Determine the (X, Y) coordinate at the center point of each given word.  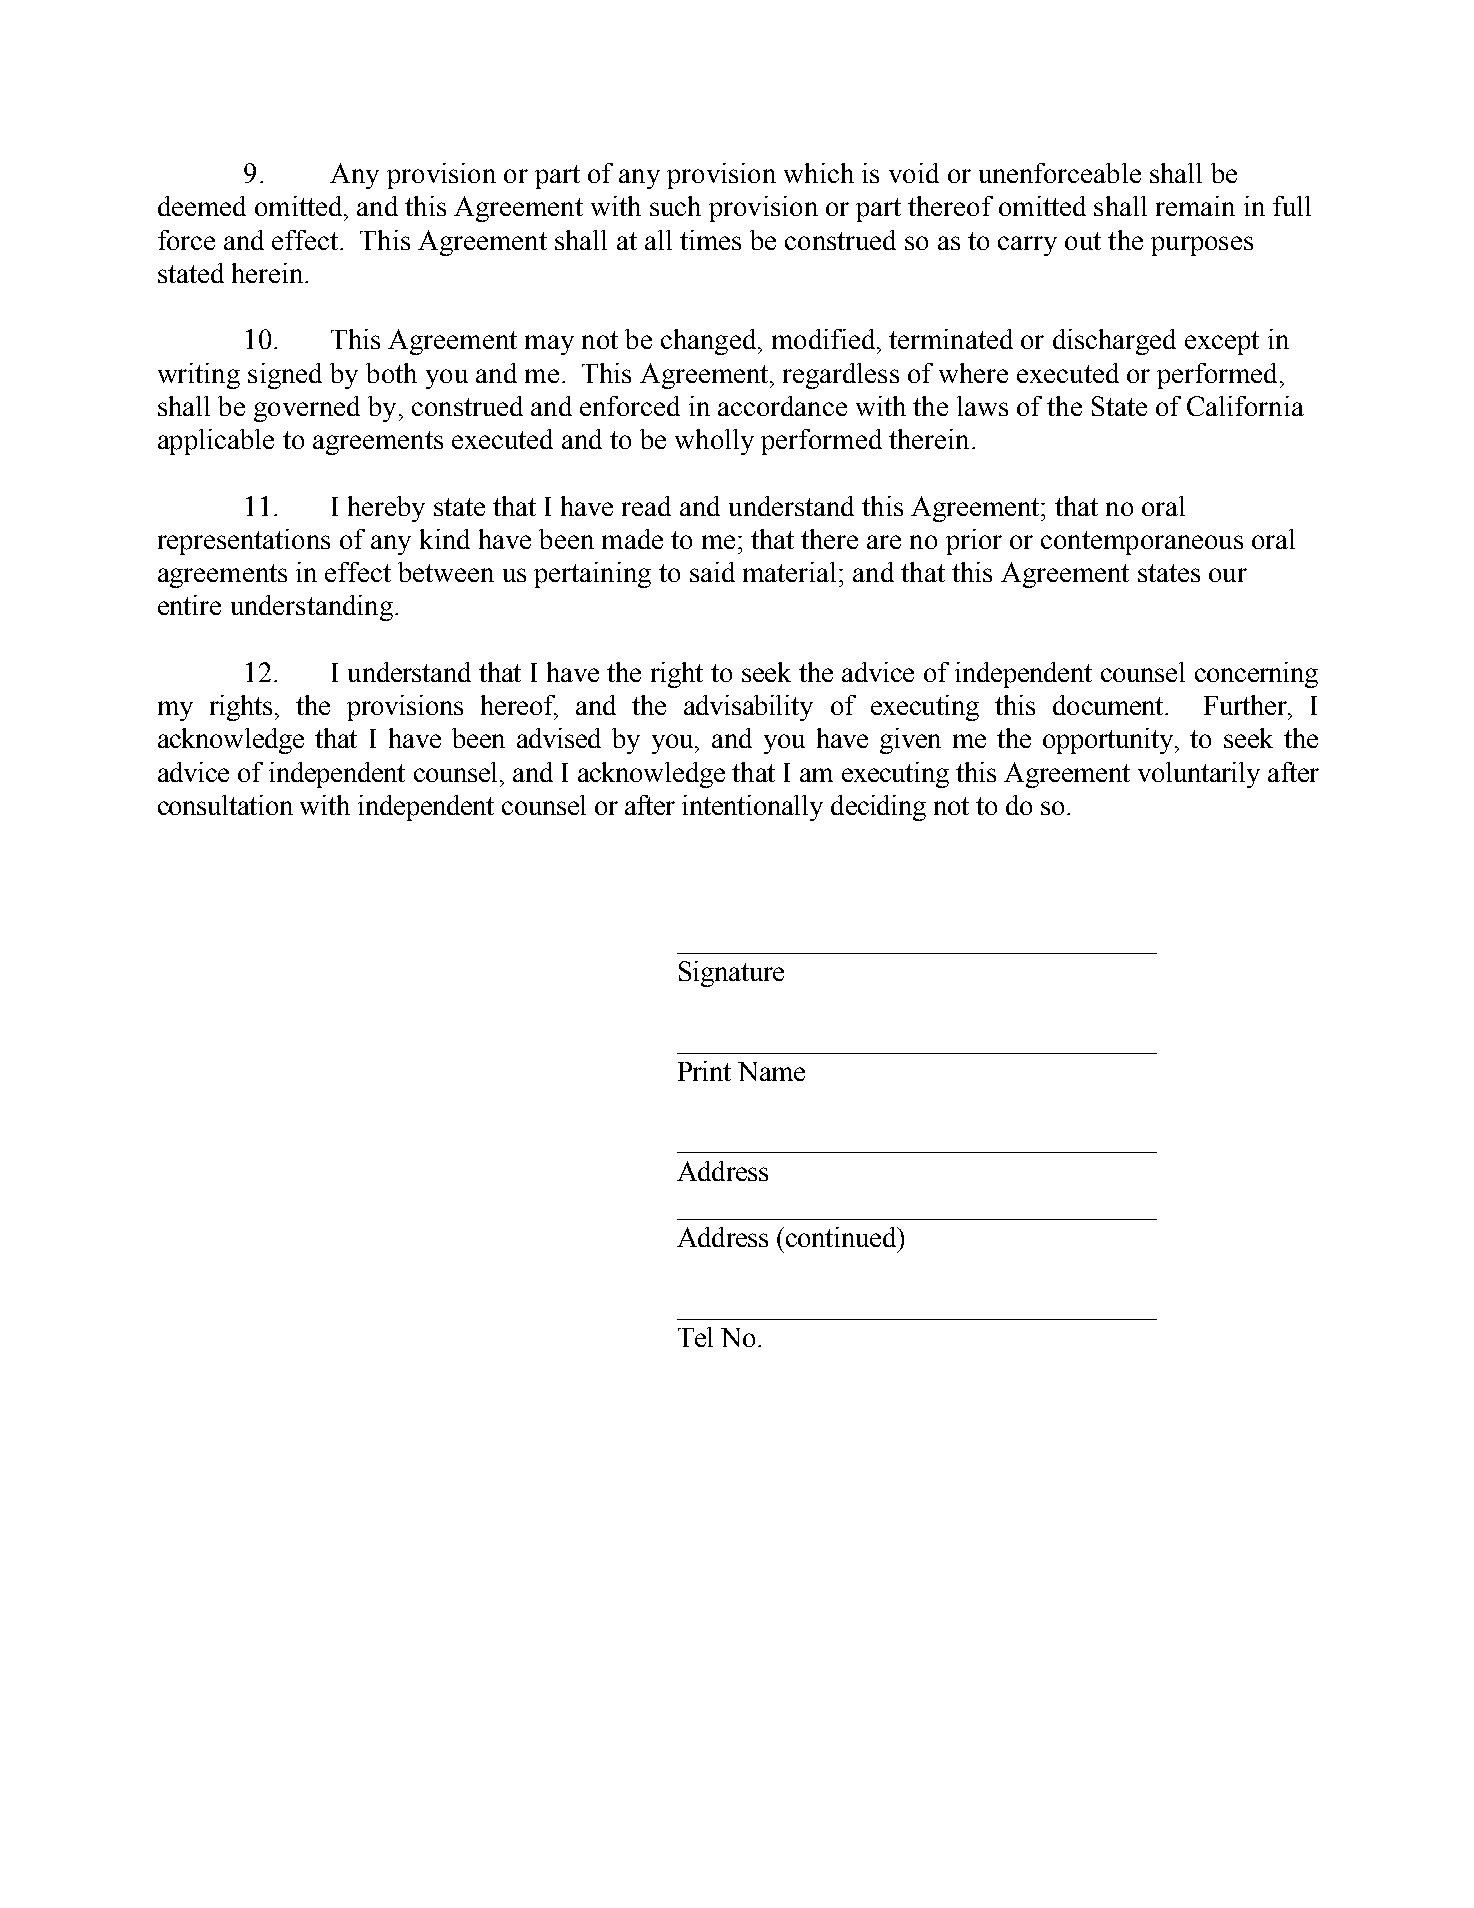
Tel (695, 1337)
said (712, 572)
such (675, 206)
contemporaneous (1142, 543)
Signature (731, 974)
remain (1195, 206)
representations (244, 542)
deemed (202, 206)
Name (771, 1071)
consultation (225, 805)
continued (842, 1237)
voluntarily (1199, 775)
